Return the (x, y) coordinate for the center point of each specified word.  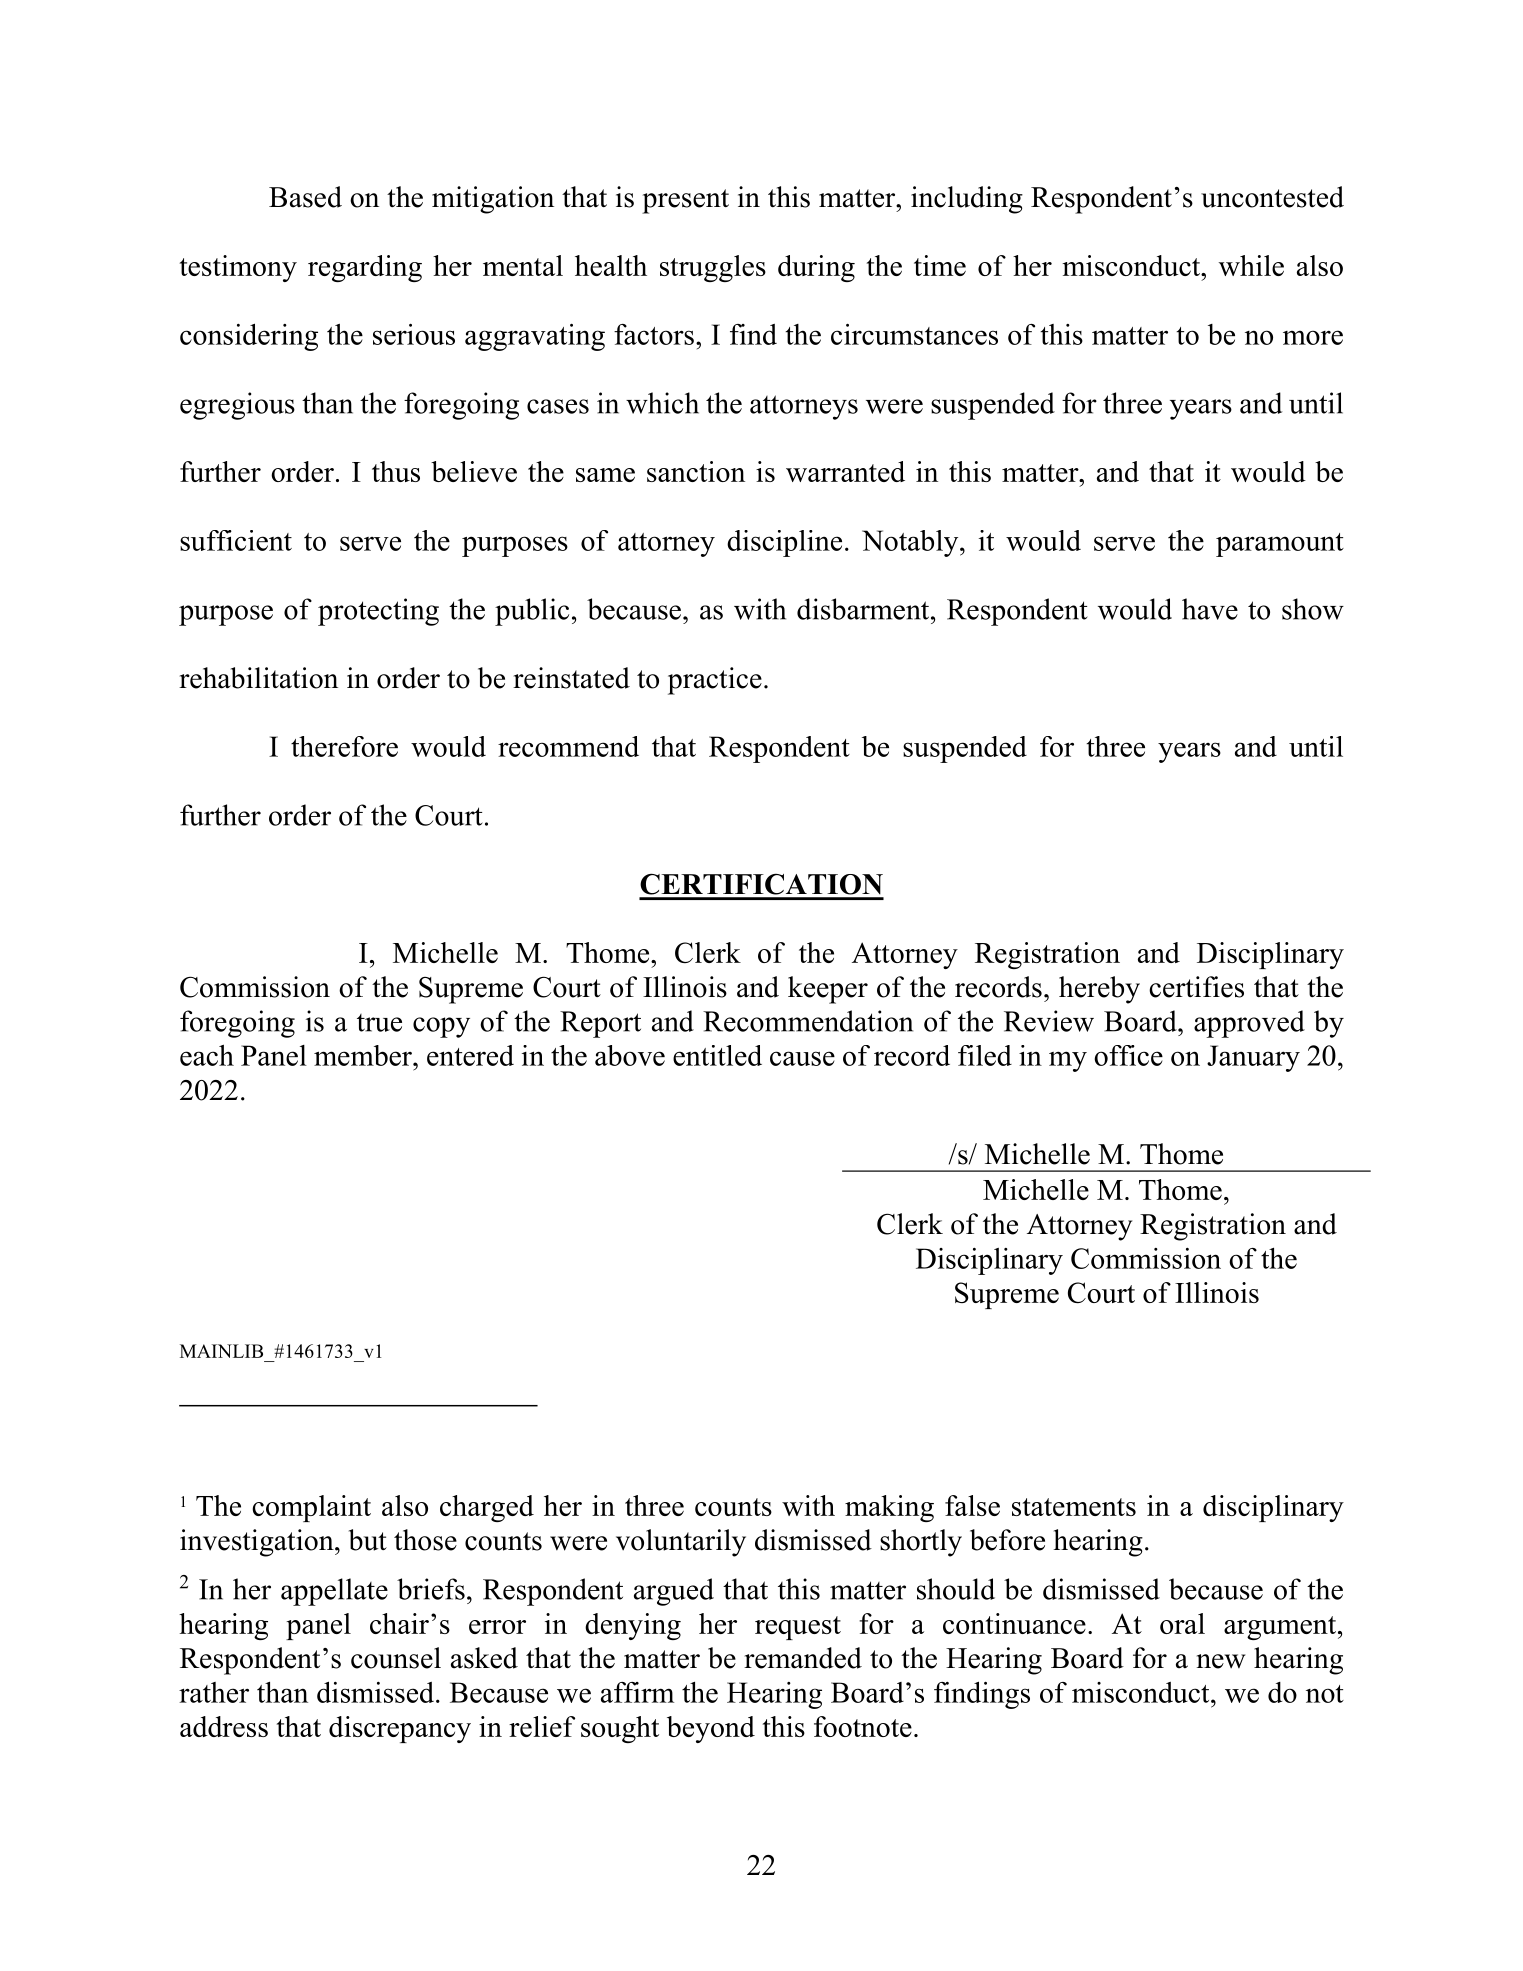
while (1251, 265)
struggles (713, 268)
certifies (1196, 987)
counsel (396, 1658)
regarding (365, 268)
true (379, 1023)
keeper (828, 990)
